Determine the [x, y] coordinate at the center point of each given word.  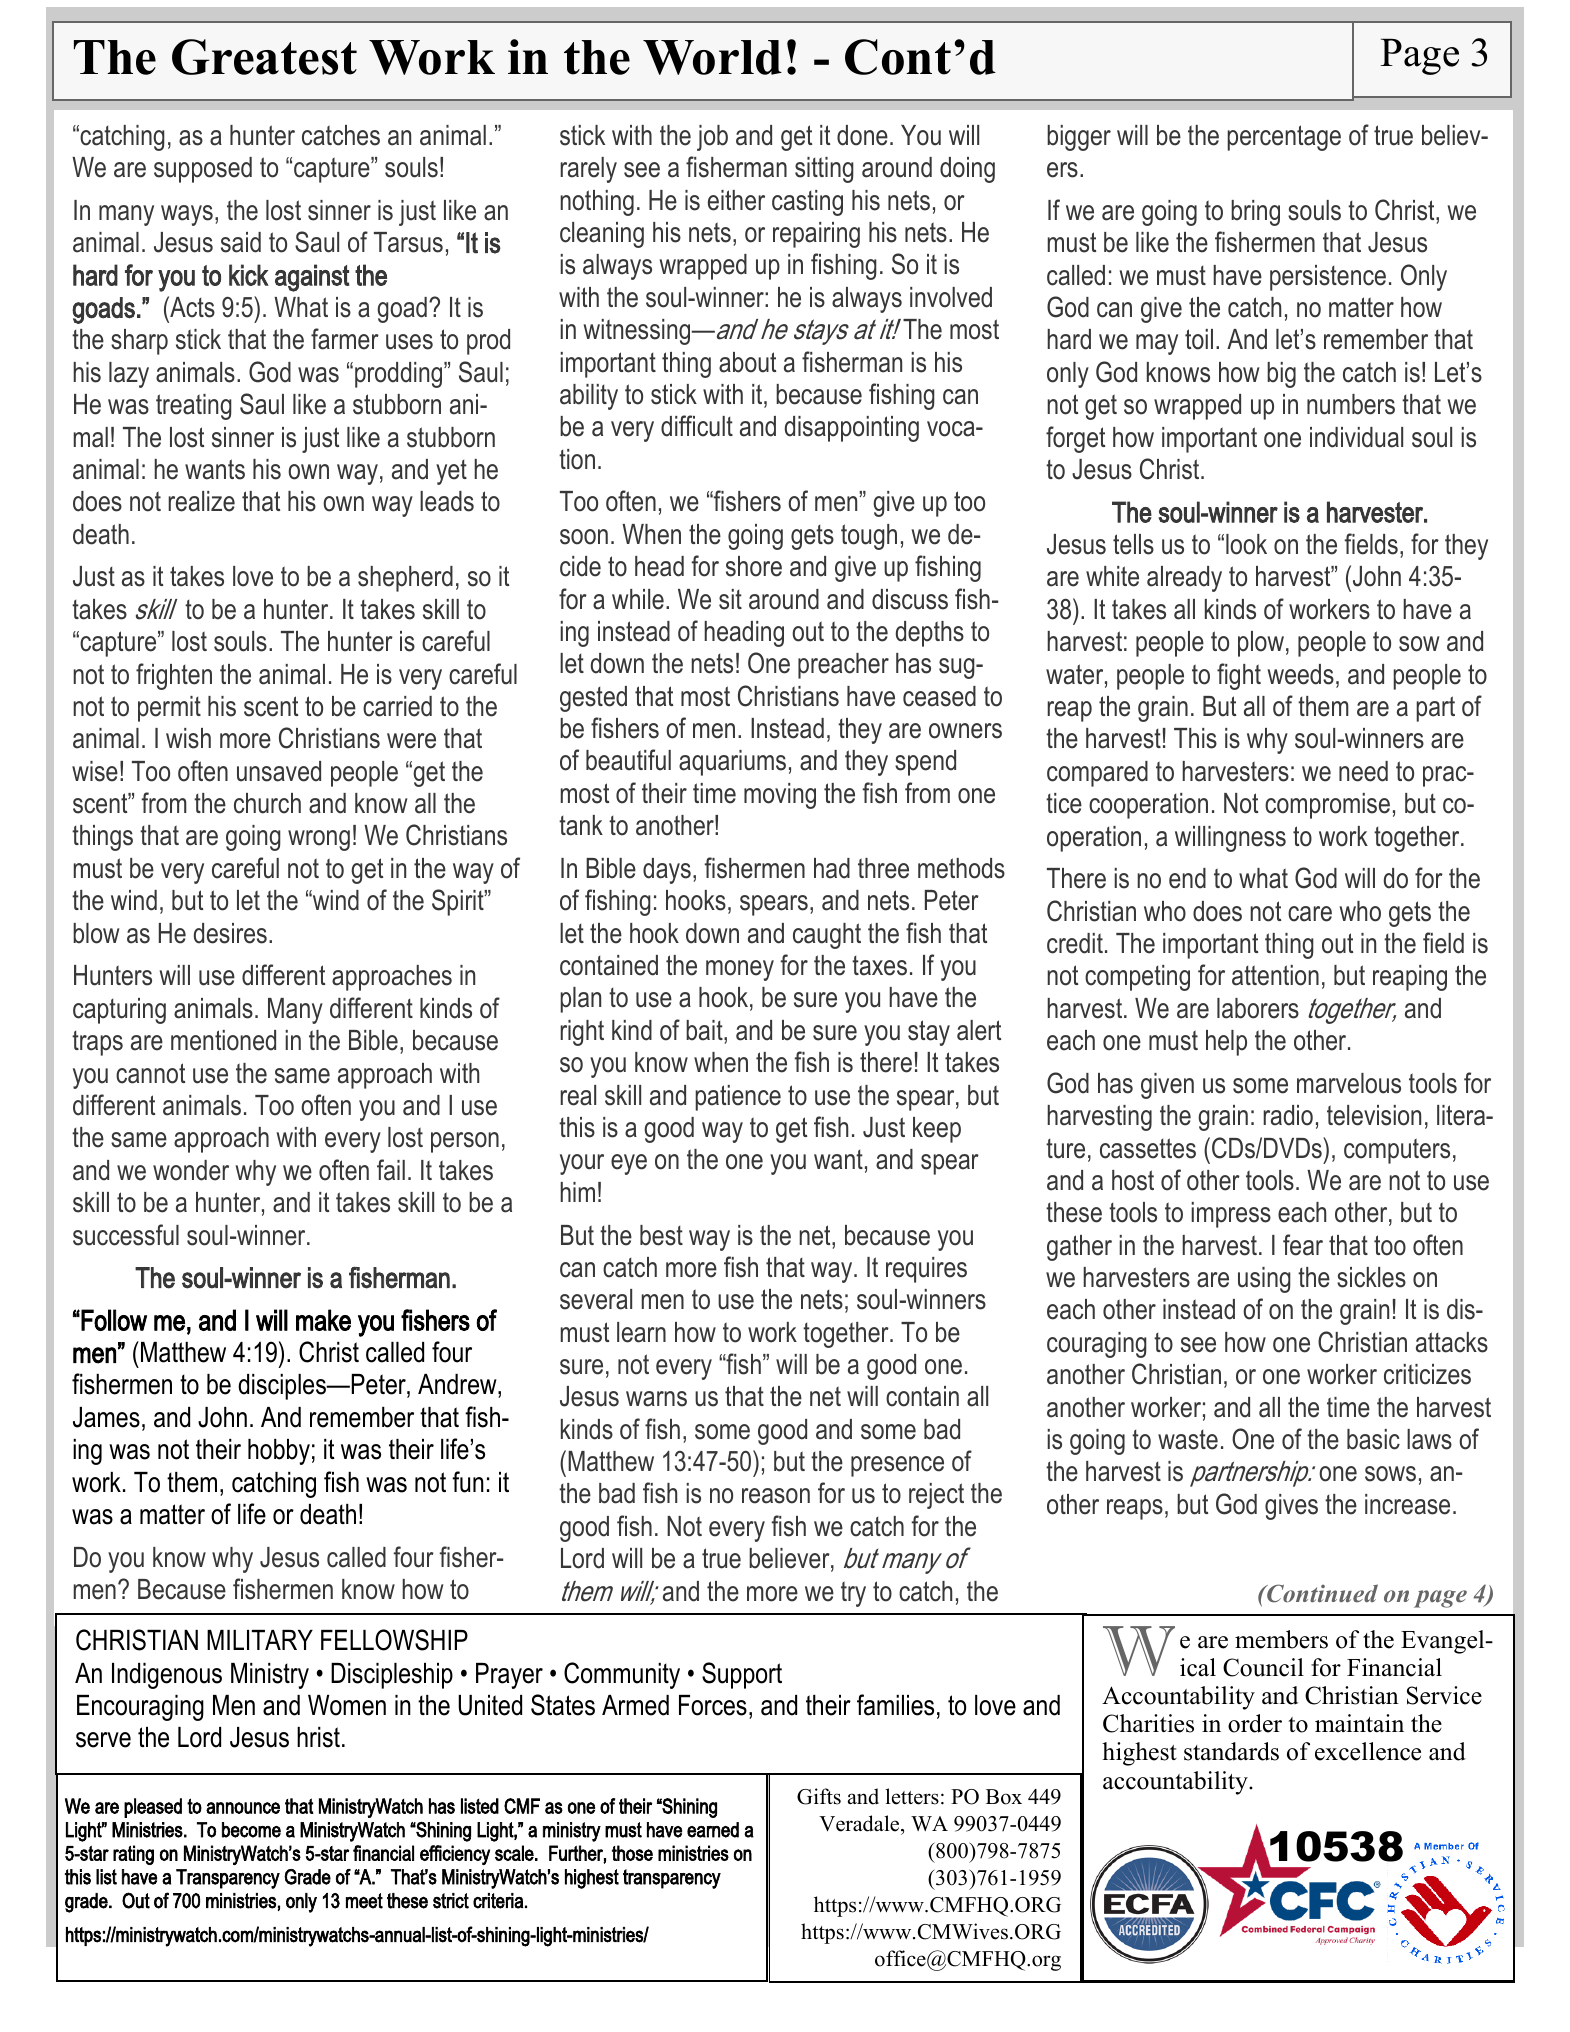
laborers [1258, 1008]
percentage [1284, 138]
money [740, 970]
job [712, 138]
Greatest [264, 57]
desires [230, 933]
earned [713, 1830]
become [251, 1830]
